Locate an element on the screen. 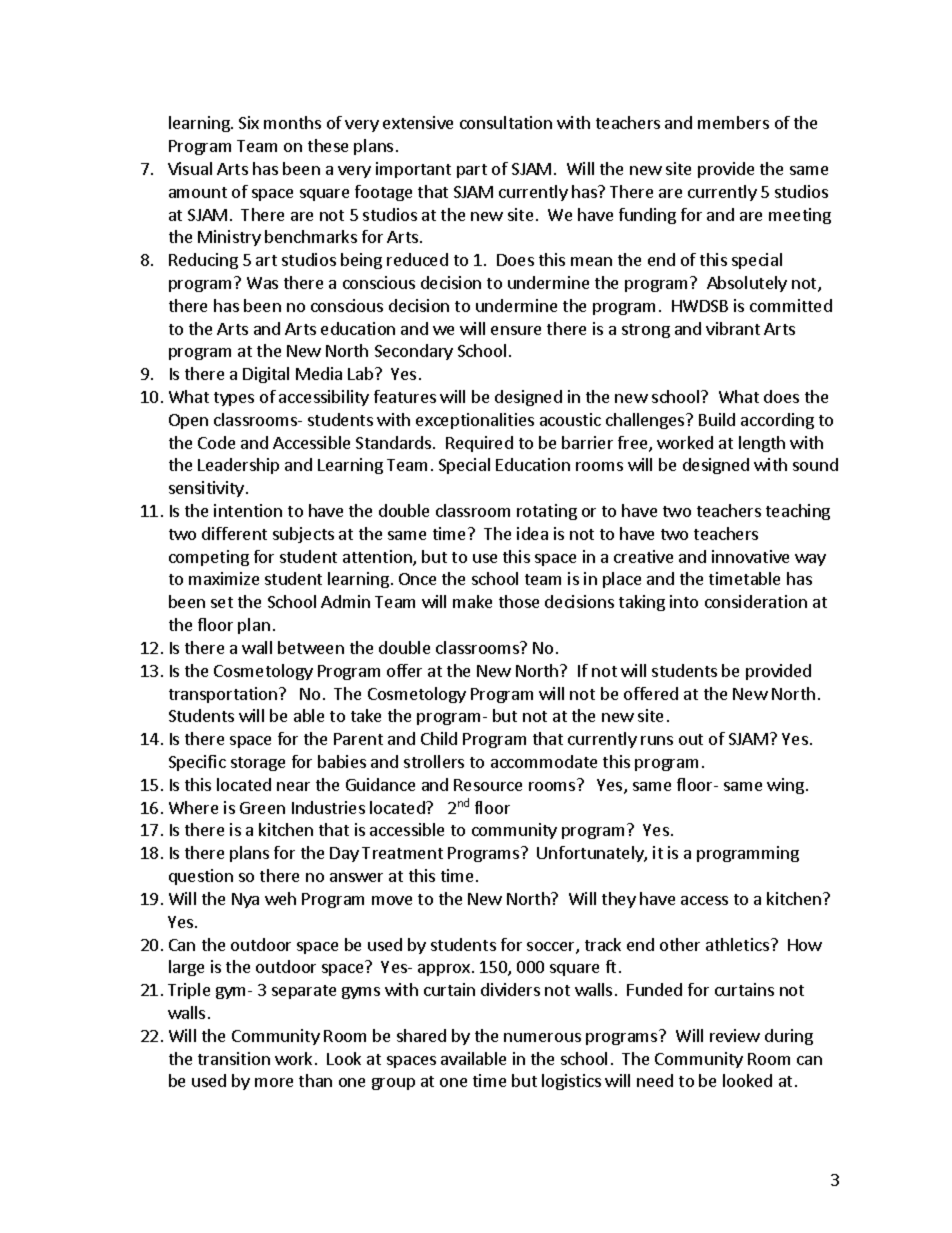 The height and width of the screenshot is (1233, 952). Six is located at coordinates (249, 122).
